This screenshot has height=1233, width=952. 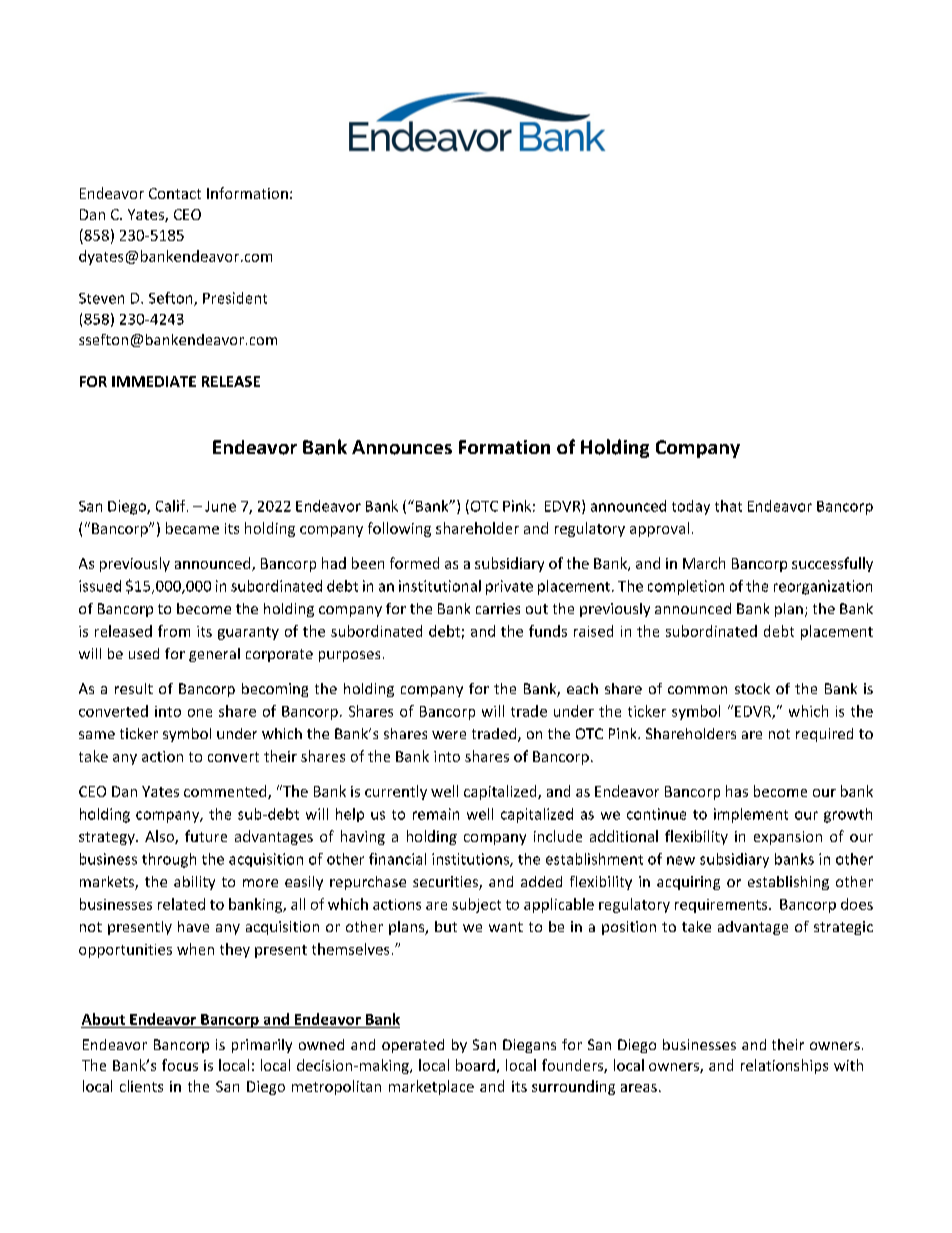 What do you see at coordinates (436, 814) in the screenshot?
I see `remain` at bounding box center [436, 814].
